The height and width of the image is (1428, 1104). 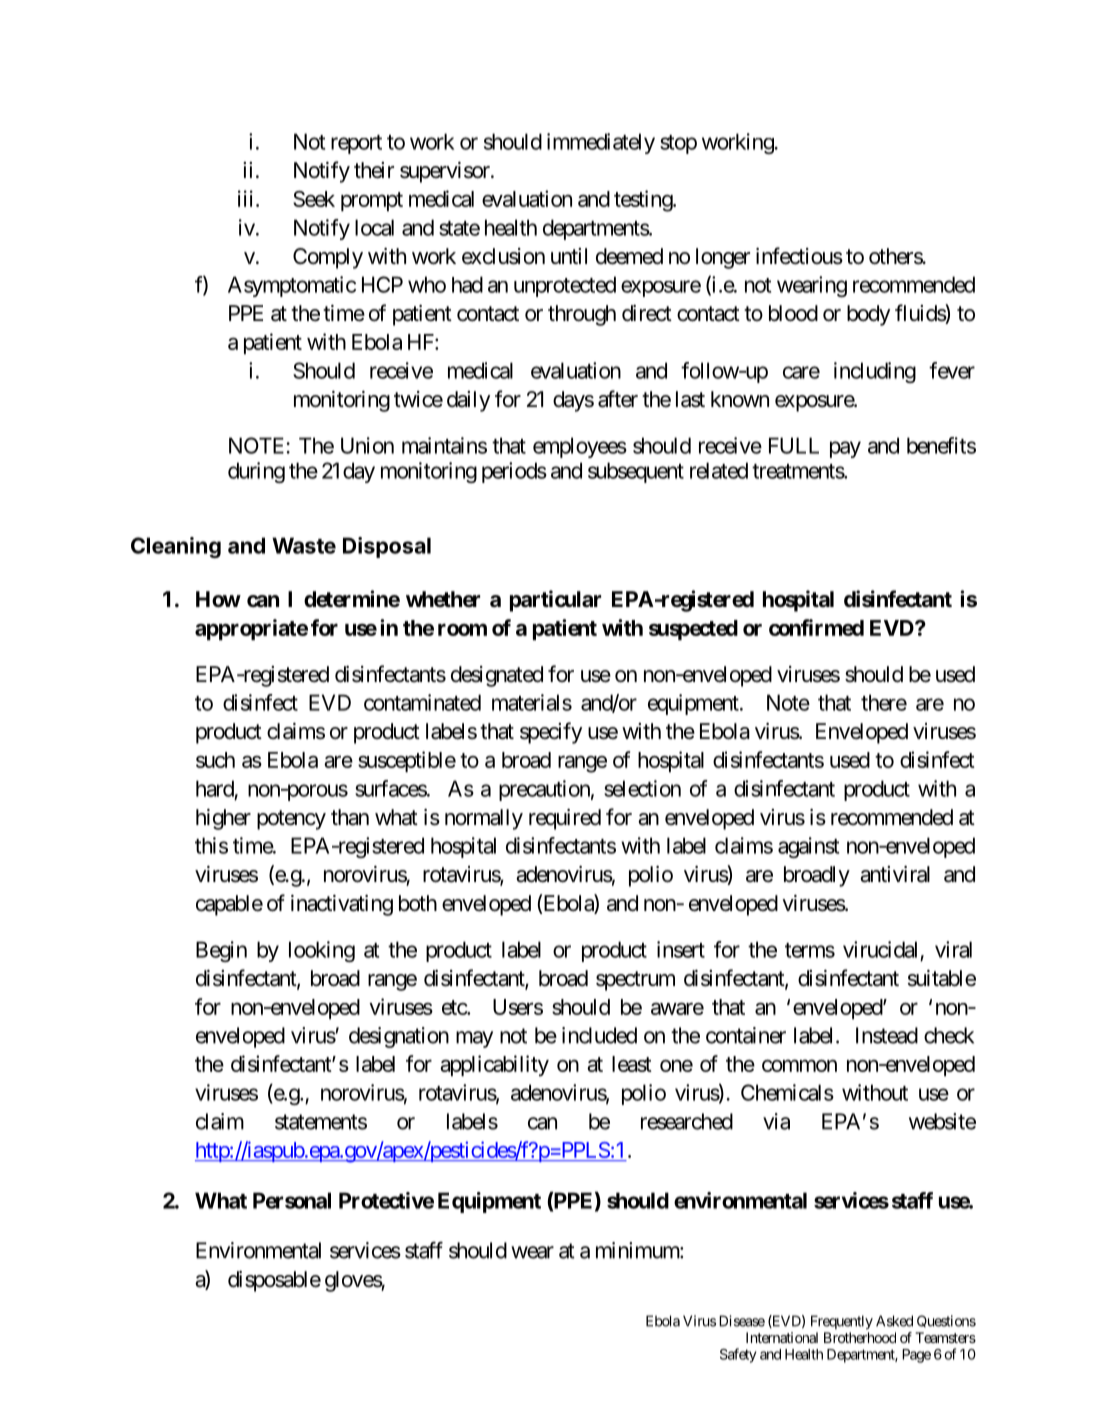 What do you see at coordinates (245, 198) in the image?
I see `iii` at bounding box center [245, 198].
